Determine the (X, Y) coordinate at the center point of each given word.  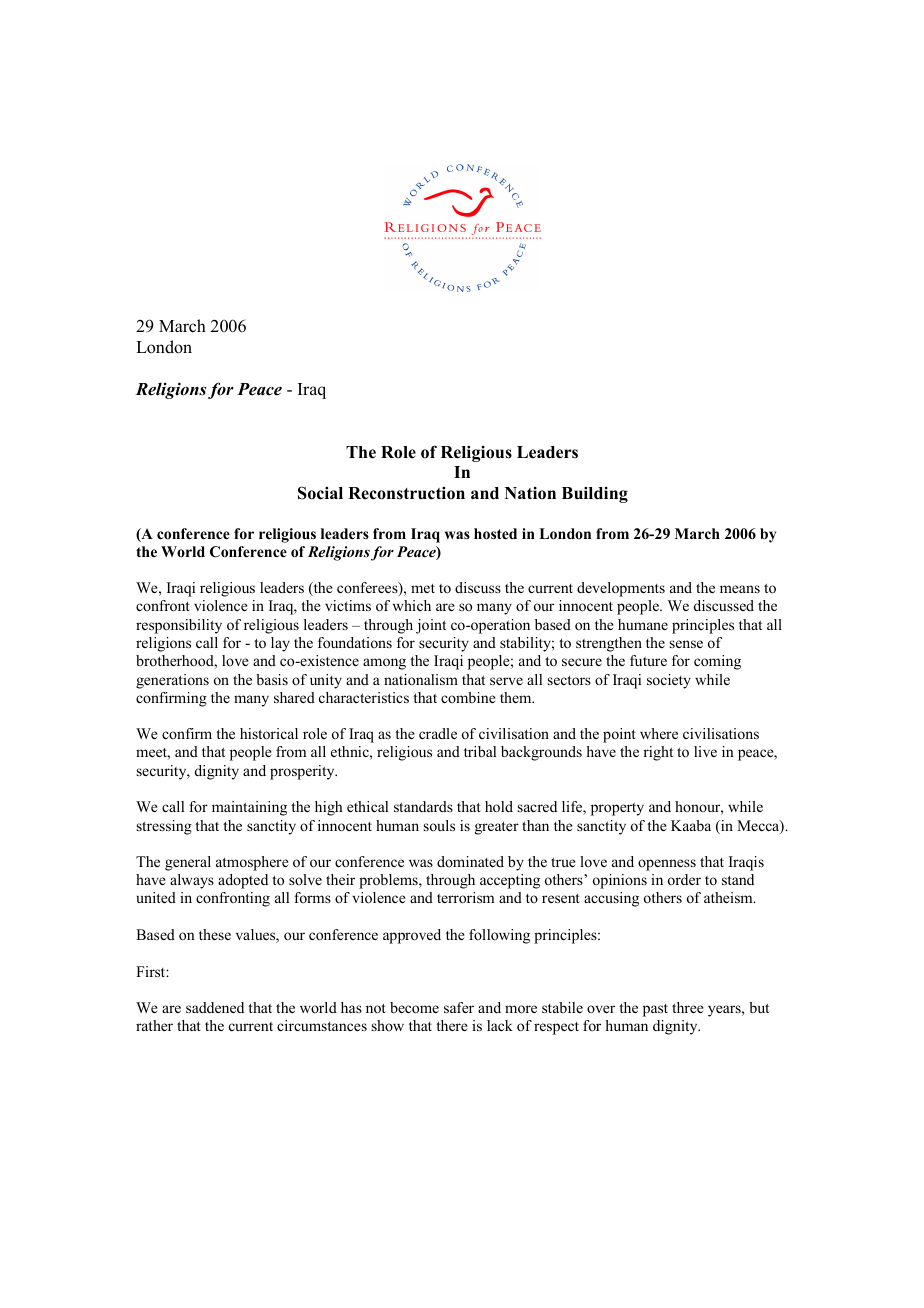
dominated (470, 861)
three (688, 1007)
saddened (215, 1007)
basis (272, 679)
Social (320, 493)
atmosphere (252, 863)
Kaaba (691, 825)
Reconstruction (406, 493)
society (669, 681)
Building (595, 494)
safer (459, 1007)
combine (468, 697)
